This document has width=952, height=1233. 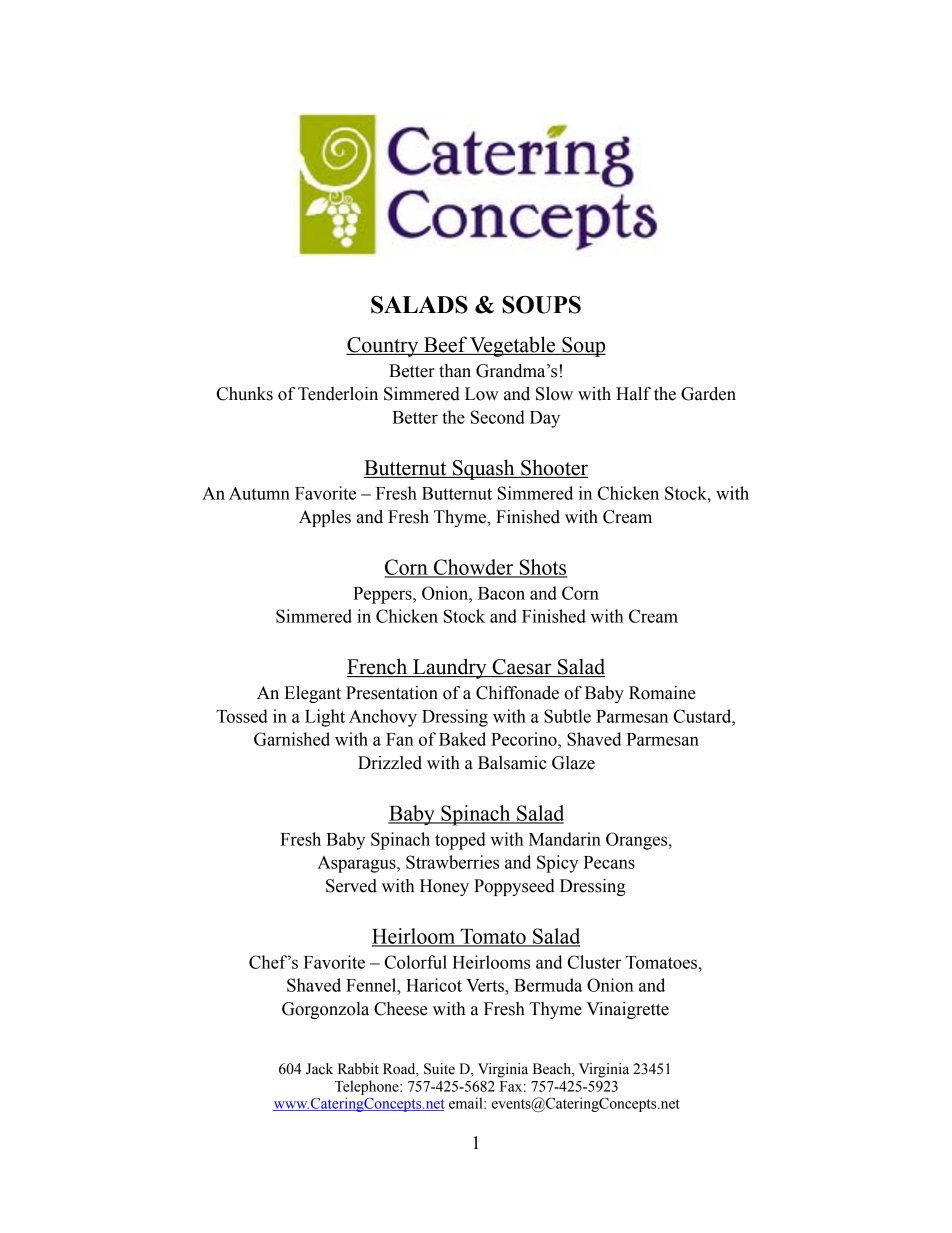 What do you see at coordinates (455, 371) in the document?
I see `than` at bounding box center [455, 371].
